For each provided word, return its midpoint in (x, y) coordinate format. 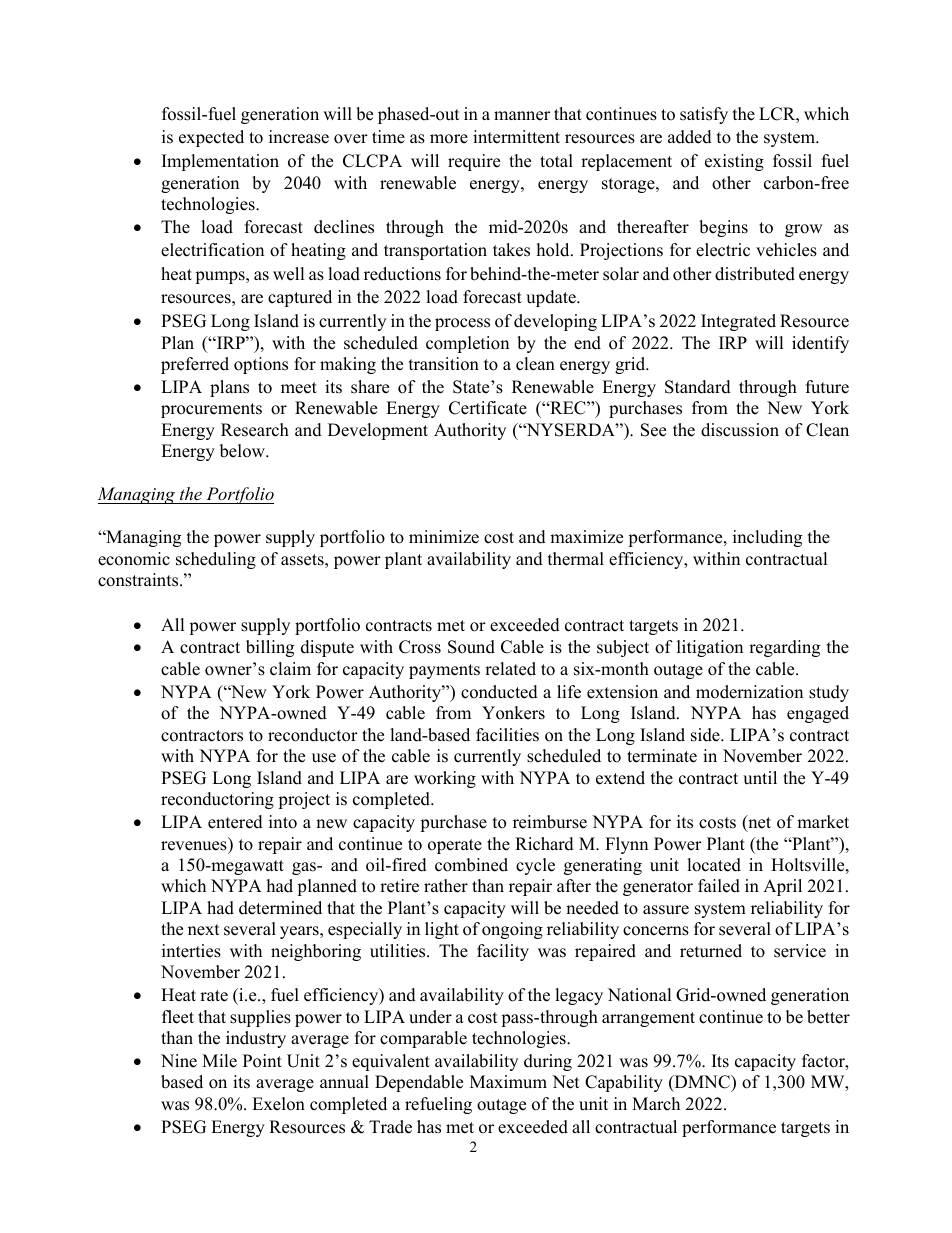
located (714, 865)
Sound (471, 647)
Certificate (488, 408)
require (474, 162)
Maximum (508, 1082)
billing (270, 648)
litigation (710, 648)
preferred (195, 365)
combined (471, 865)
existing (734, 162)
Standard (698, 387)
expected (211, 138)
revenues (194, 846)
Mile (219, 1061)
